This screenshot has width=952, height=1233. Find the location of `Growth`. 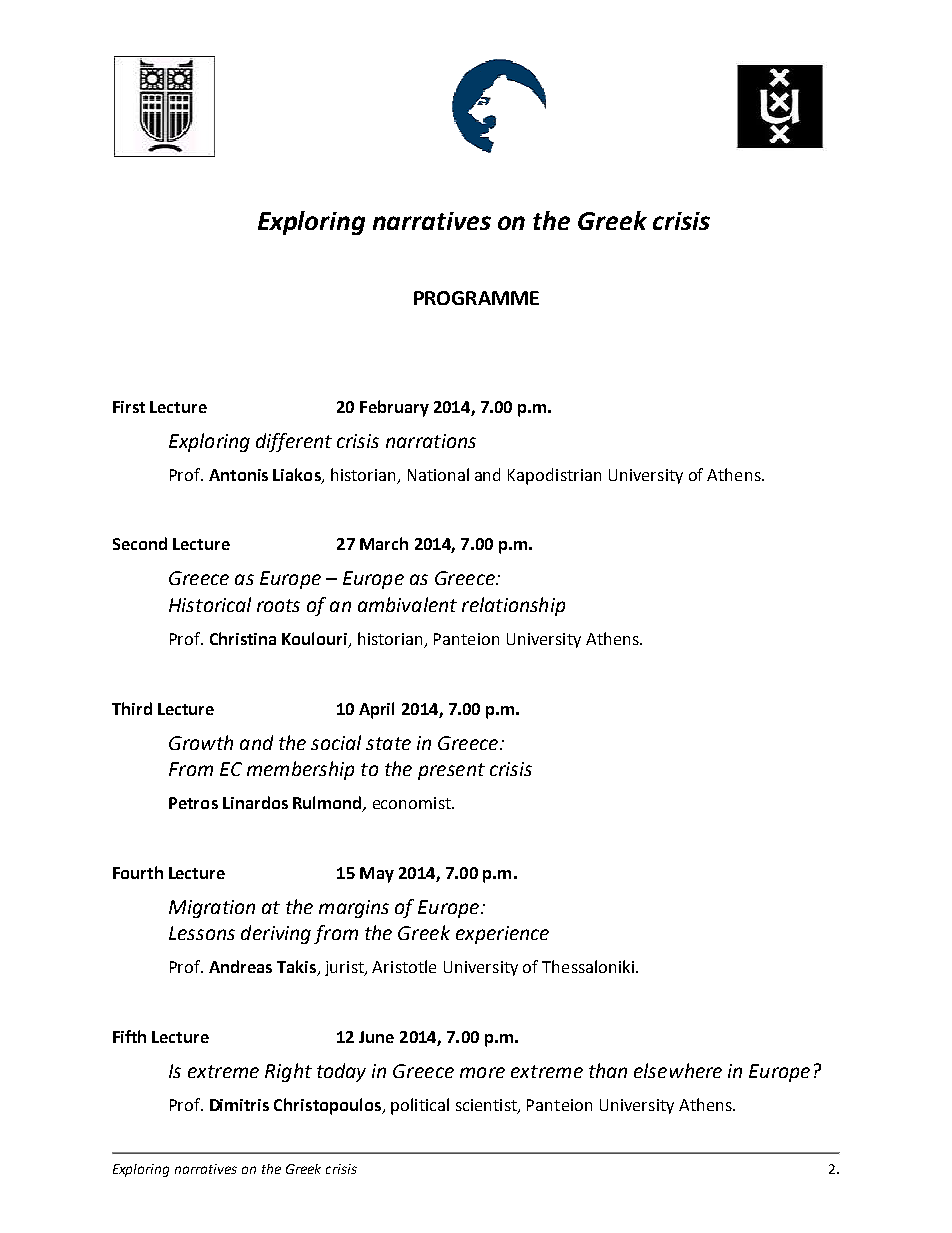

Growth is located at coordinates (201, 742).
